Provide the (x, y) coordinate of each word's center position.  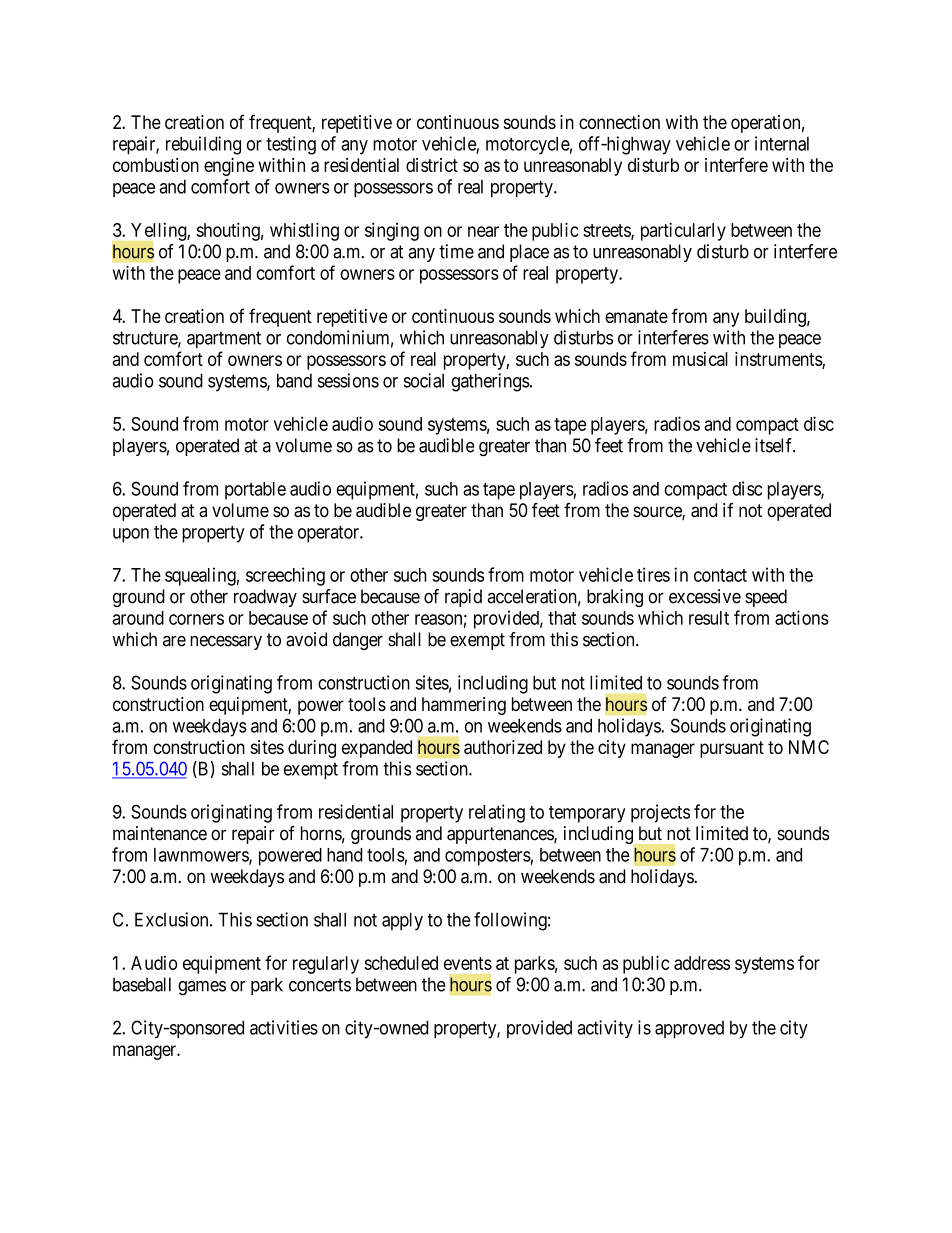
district (432, 165)
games (202, 988)
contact (720, 575)
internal (782, 143)
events (468, 963)
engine (229, 167)
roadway (265, 598)
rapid (463, 598)
